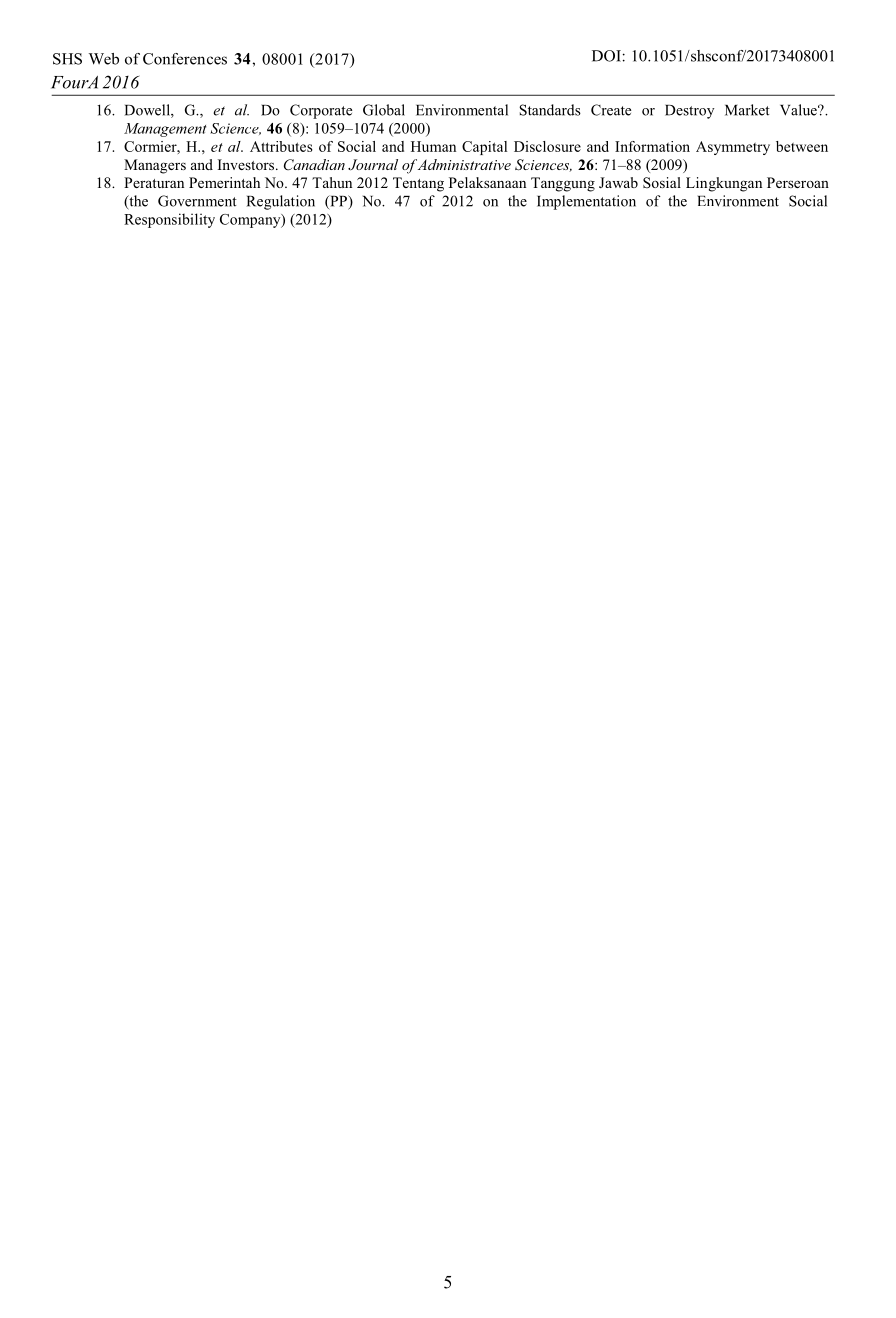 The image size is (896, 1318). What do you see at coordinates (733, 148) in the screenshot?
I see `Asymmetry` at bounding box center [733, 148].
